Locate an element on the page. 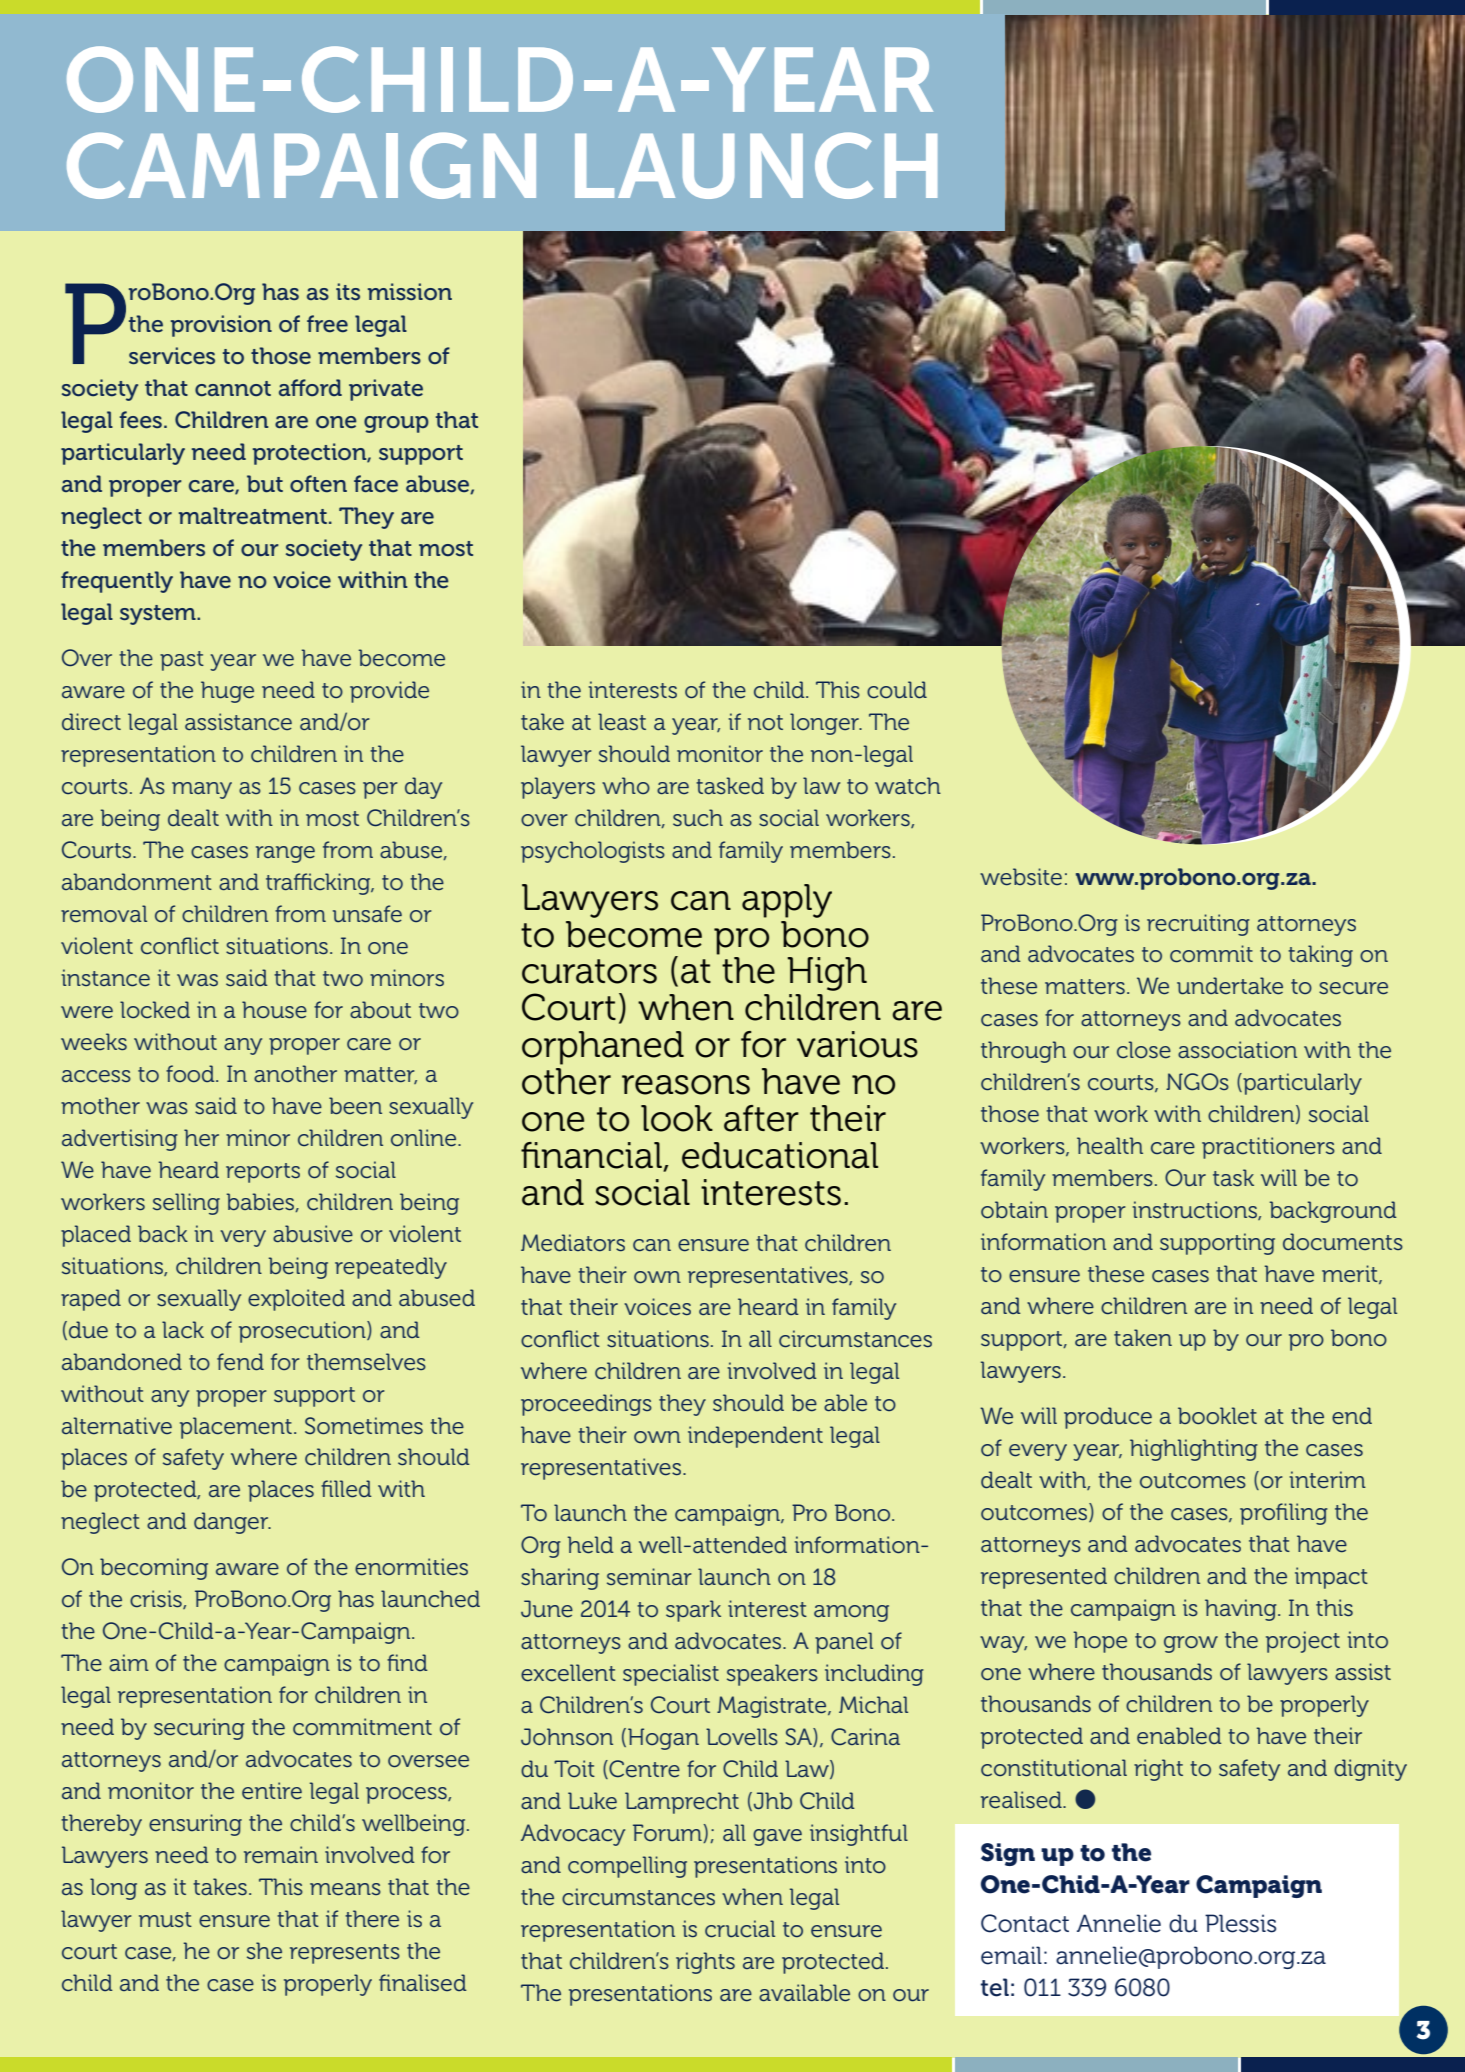 This image has height=2072, width=1465. having is located at coordinates (1242, 1610).
